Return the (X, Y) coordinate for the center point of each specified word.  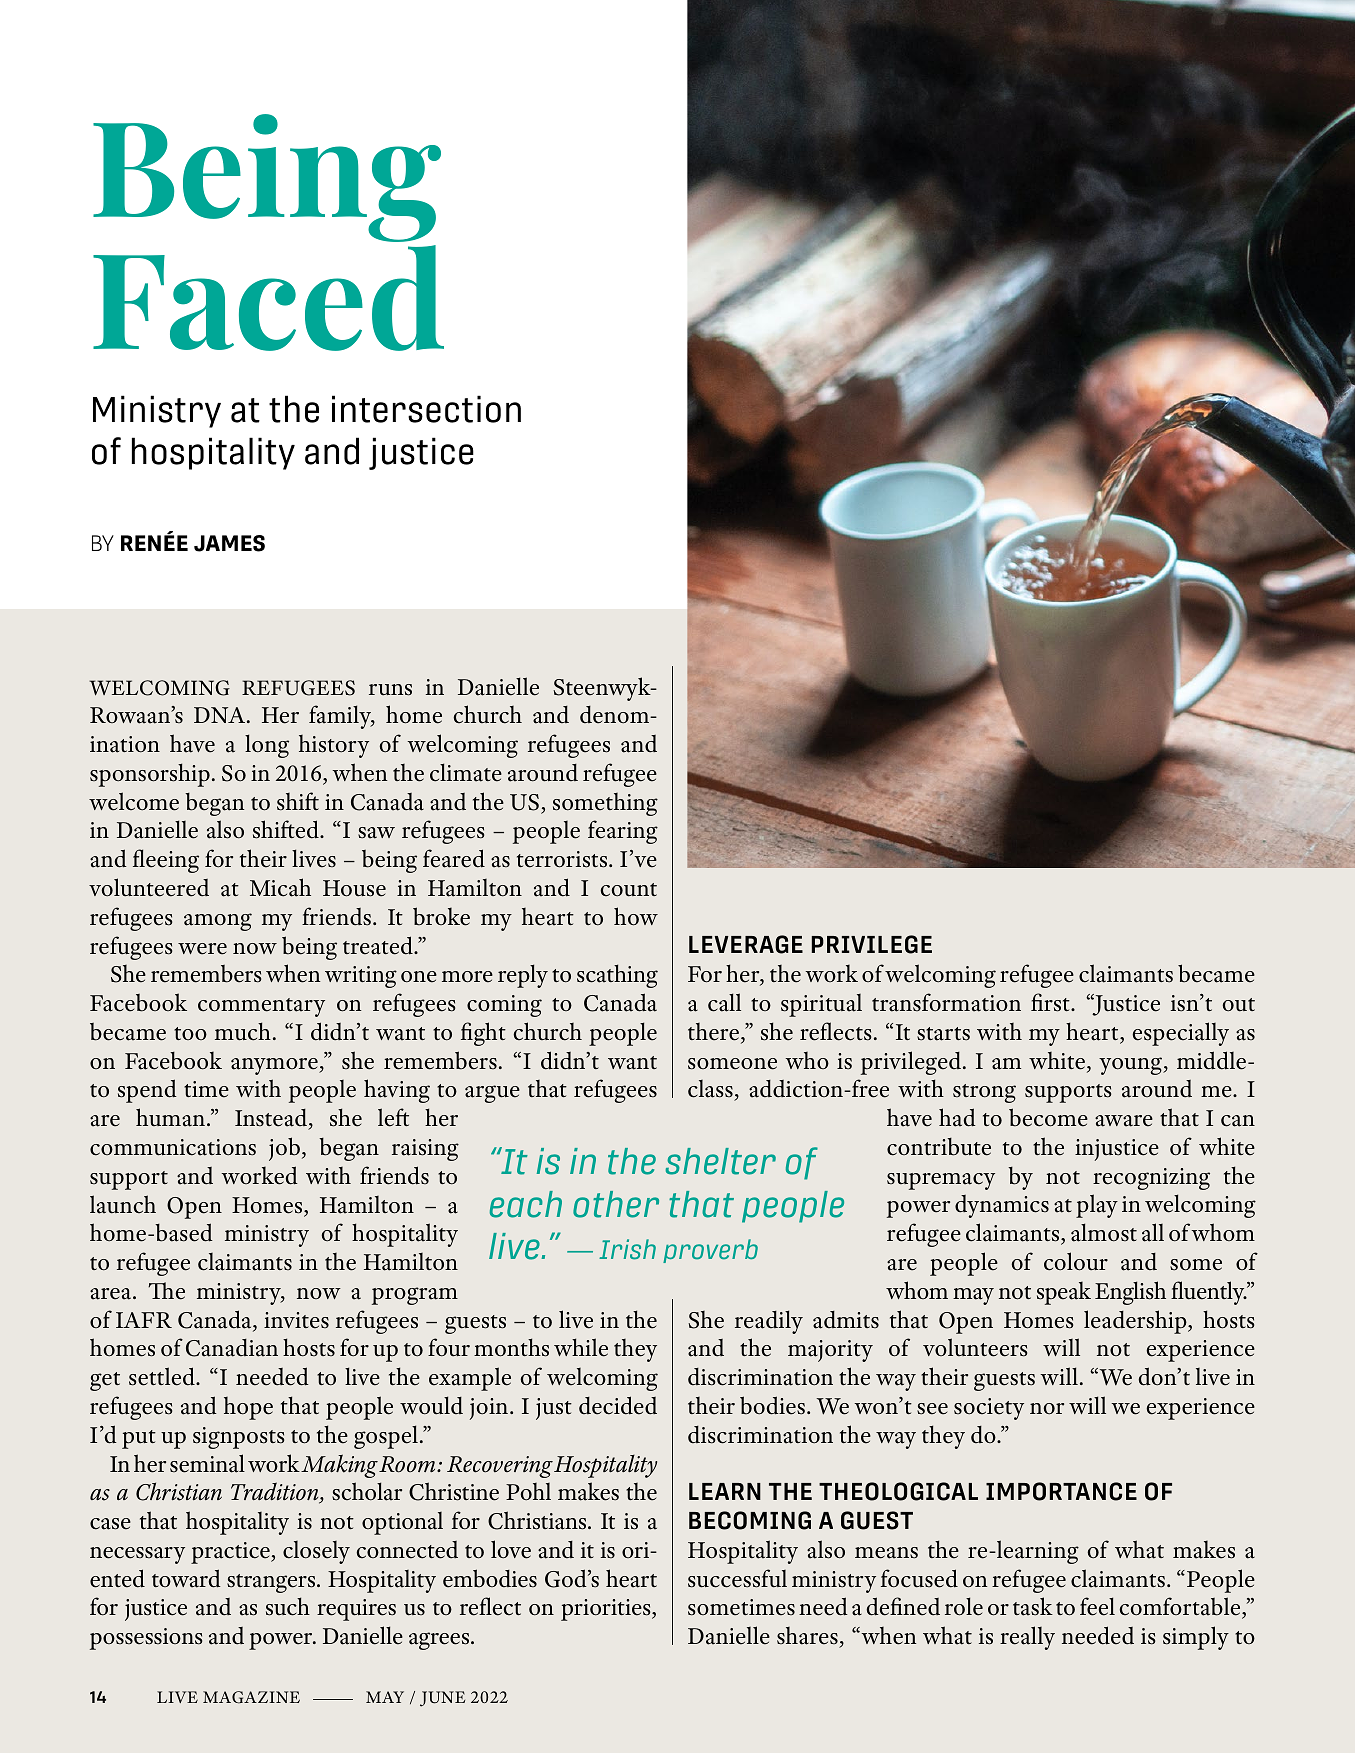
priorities (607, 1610)
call (724, 1002)
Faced (268, 298)
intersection (426, 409)
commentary (261, 1007)
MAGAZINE (251, 1697)
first (1051, 1002)
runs (390, 690)
